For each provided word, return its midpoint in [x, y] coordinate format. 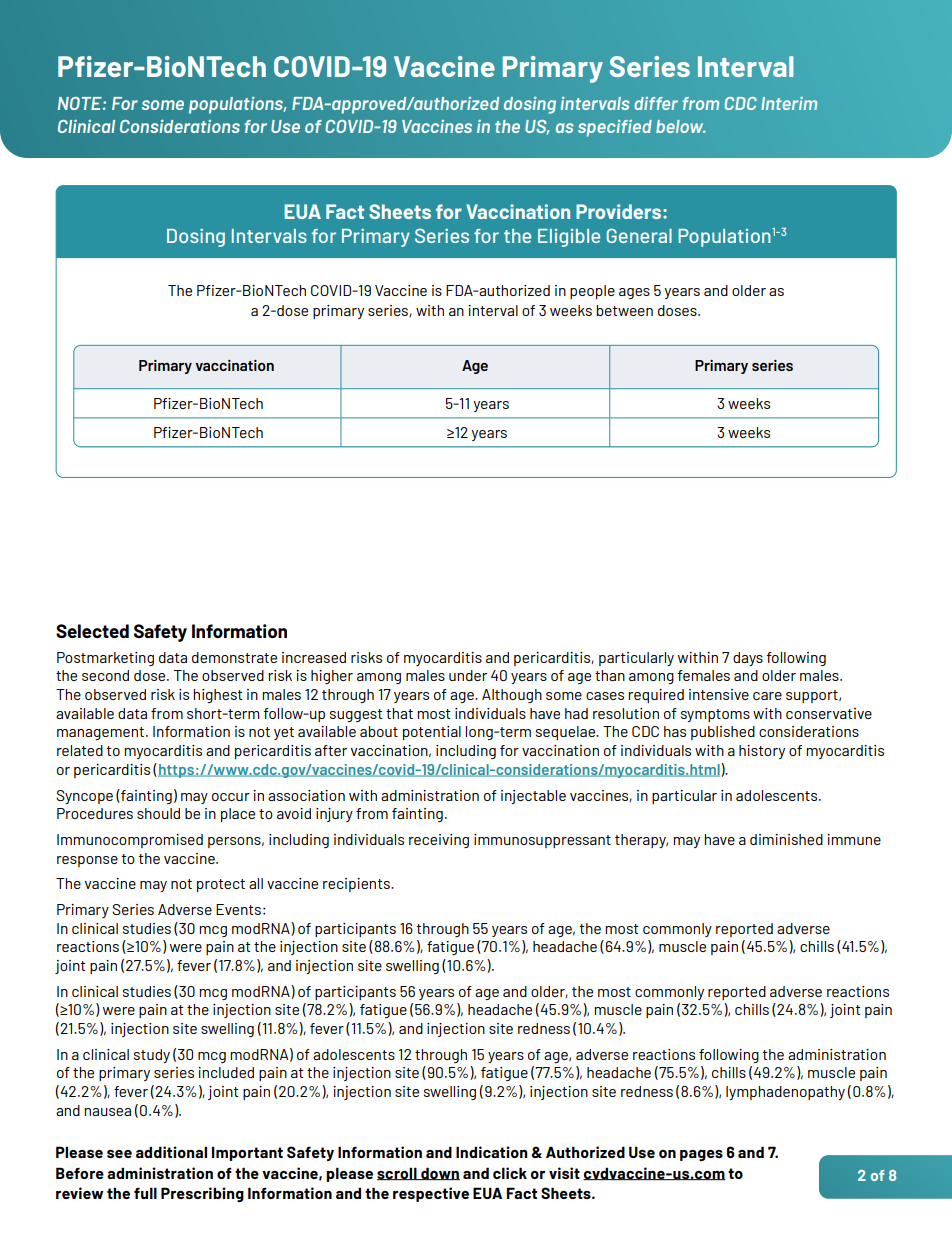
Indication [492, 1152]
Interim [789, 103]
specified [615, 128]
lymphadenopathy [785, 1093]
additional [171, 1152]
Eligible [569, 238]
